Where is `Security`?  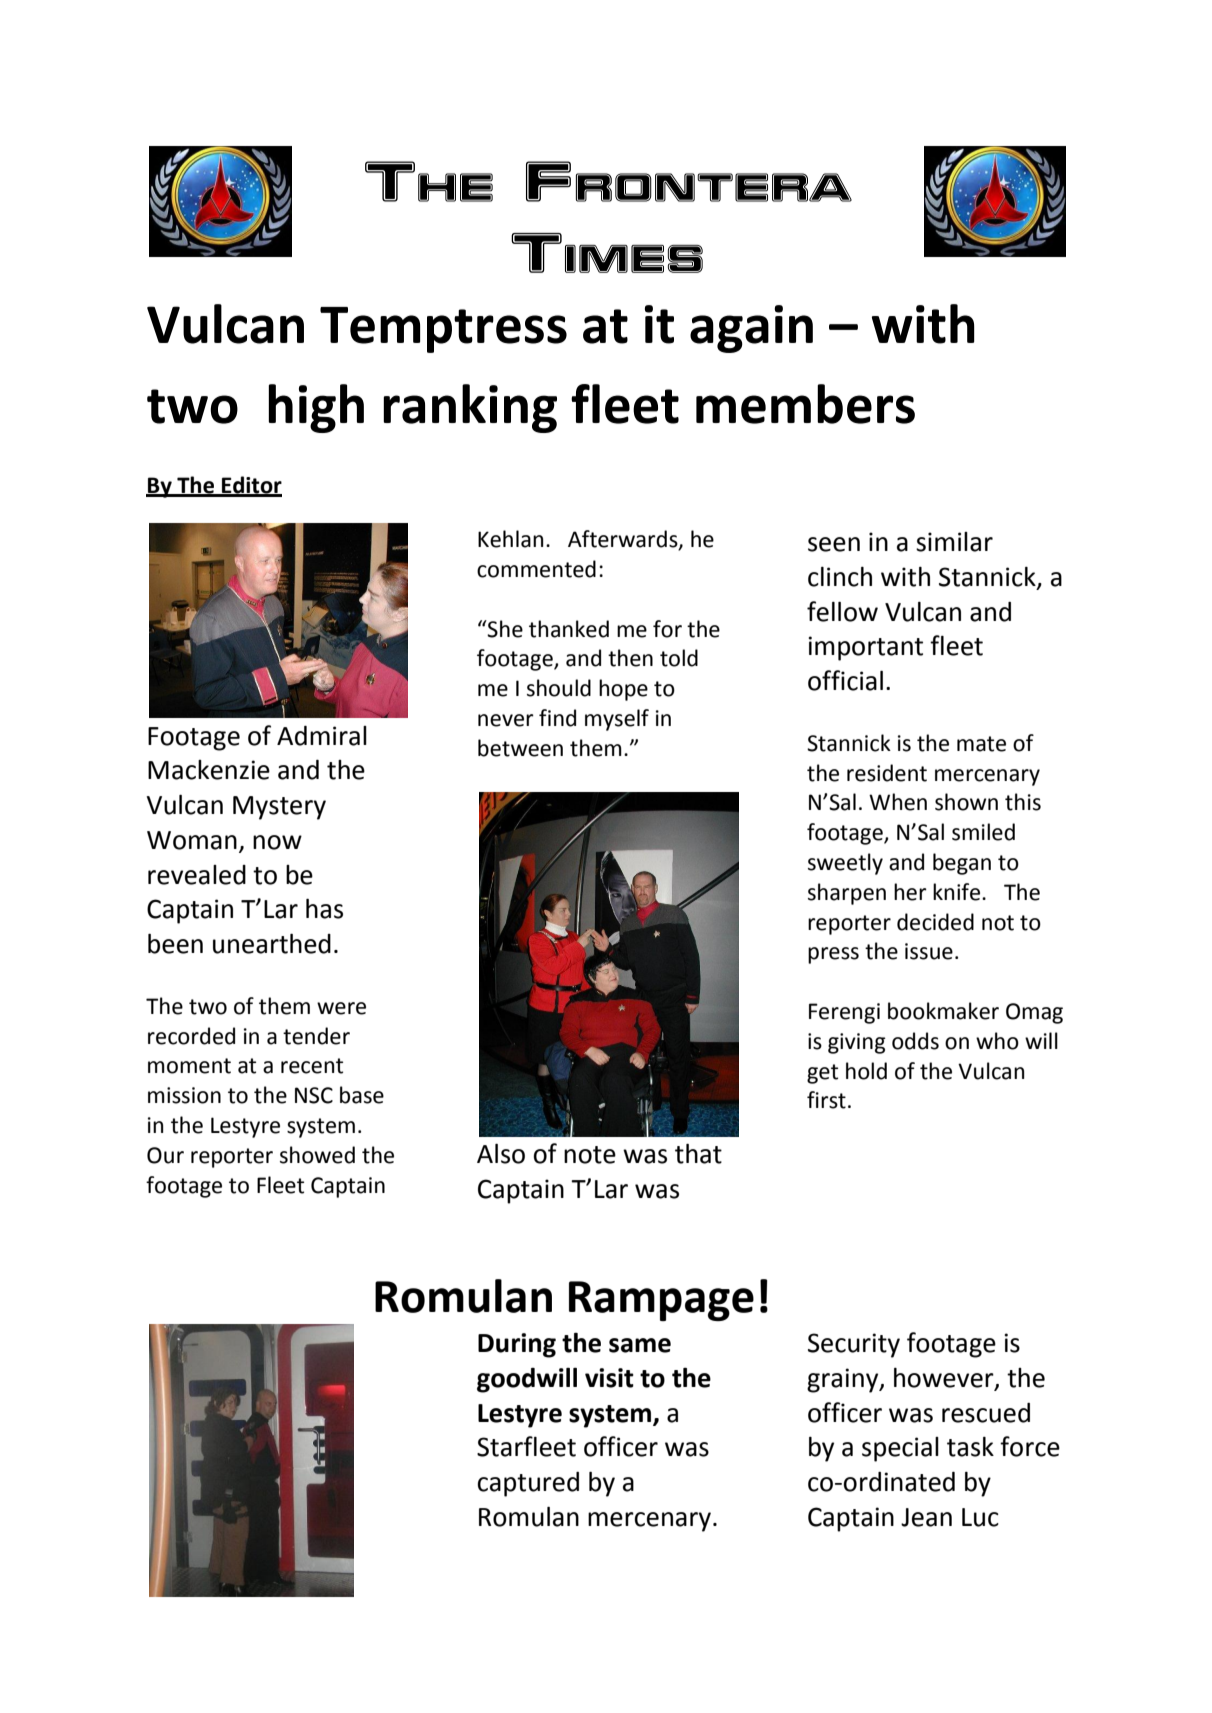 Security is located at coordinates (854, 1345).
